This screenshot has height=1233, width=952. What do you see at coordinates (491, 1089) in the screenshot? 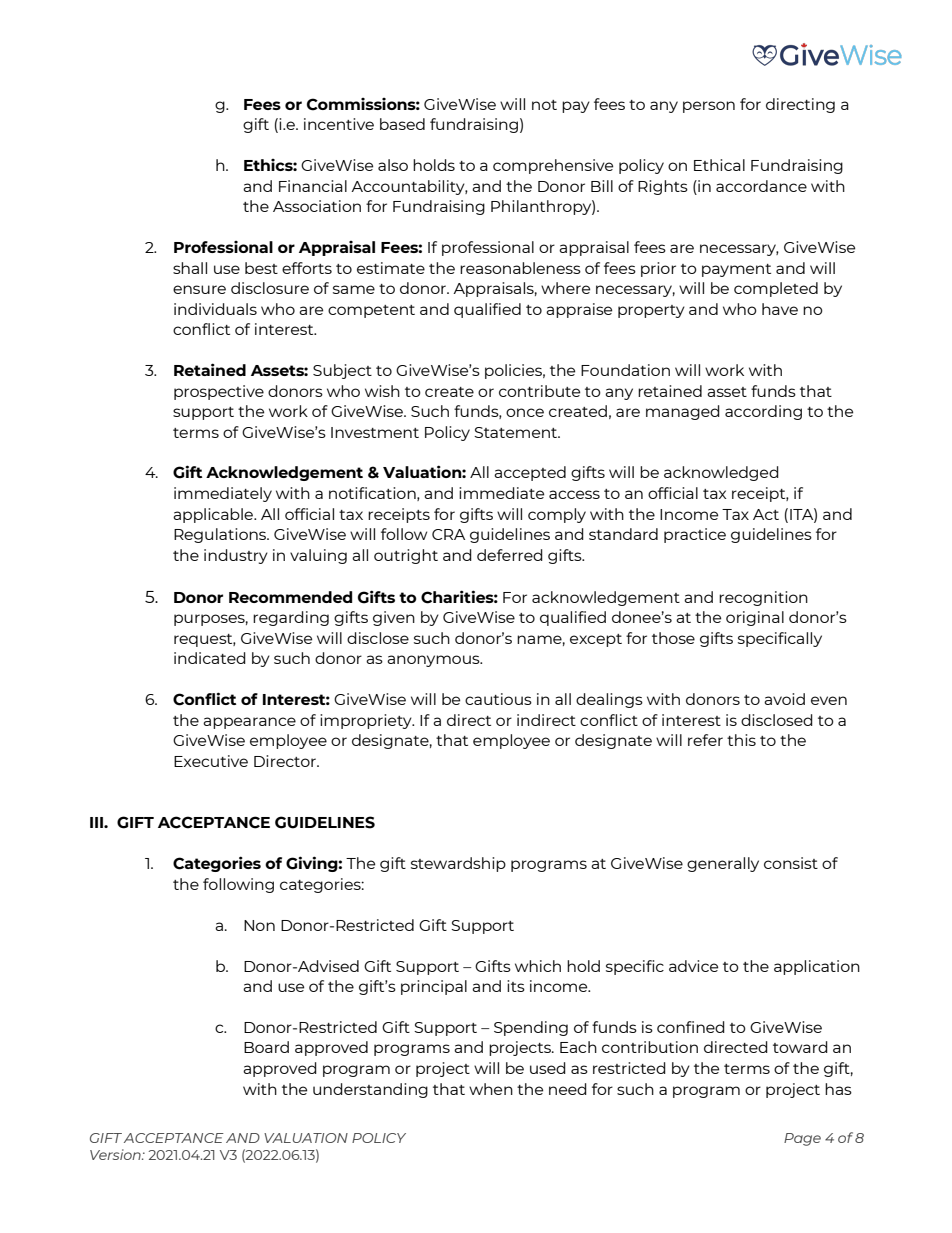
I see `when` at bounding box center [491, 1089].
